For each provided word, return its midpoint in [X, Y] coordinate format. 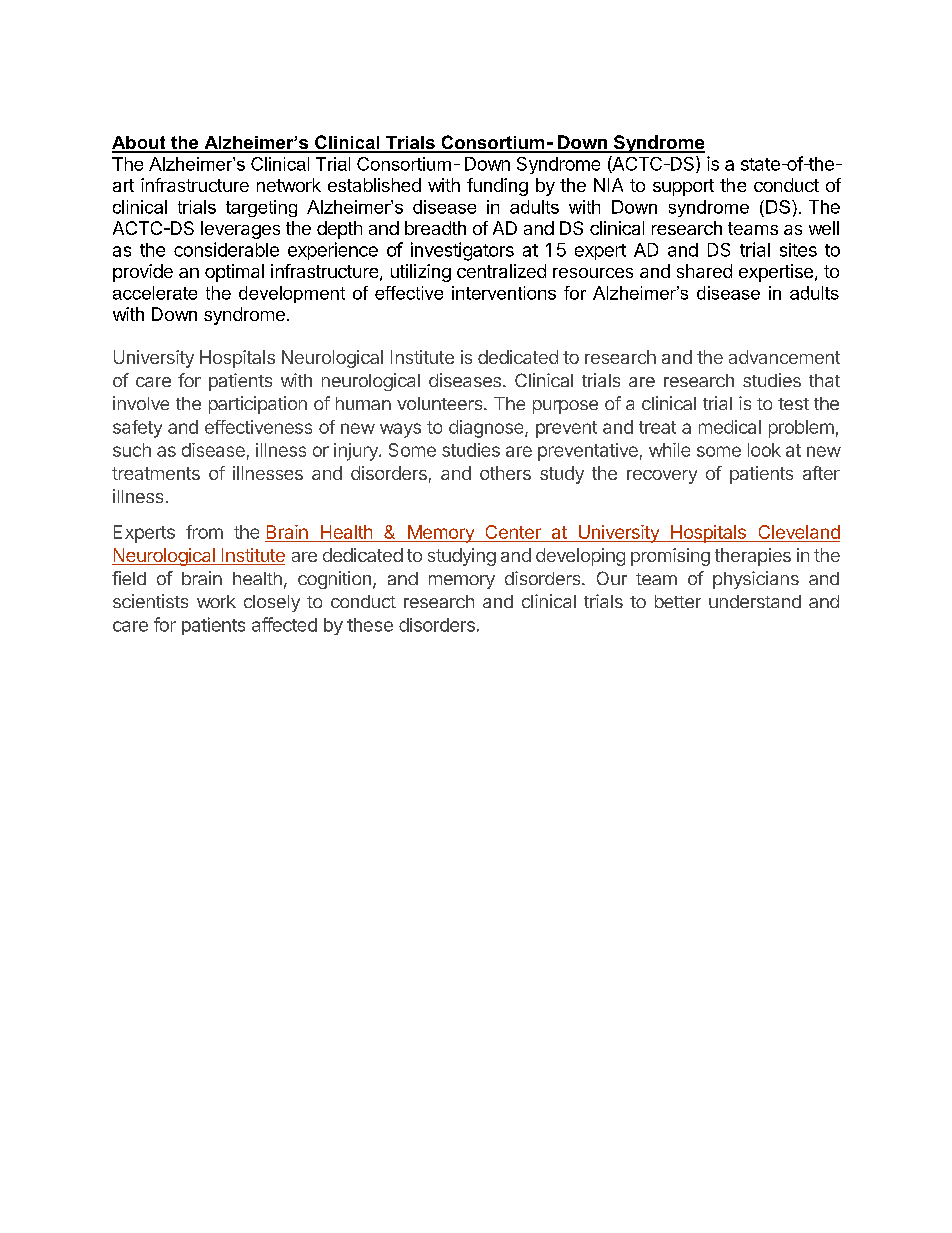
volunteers [441, 403]
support [683, 187]
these [370, 625]
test [793, 404]
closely [272, 603]
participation [258, 405]
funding [497, 187]
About [140, 144]
